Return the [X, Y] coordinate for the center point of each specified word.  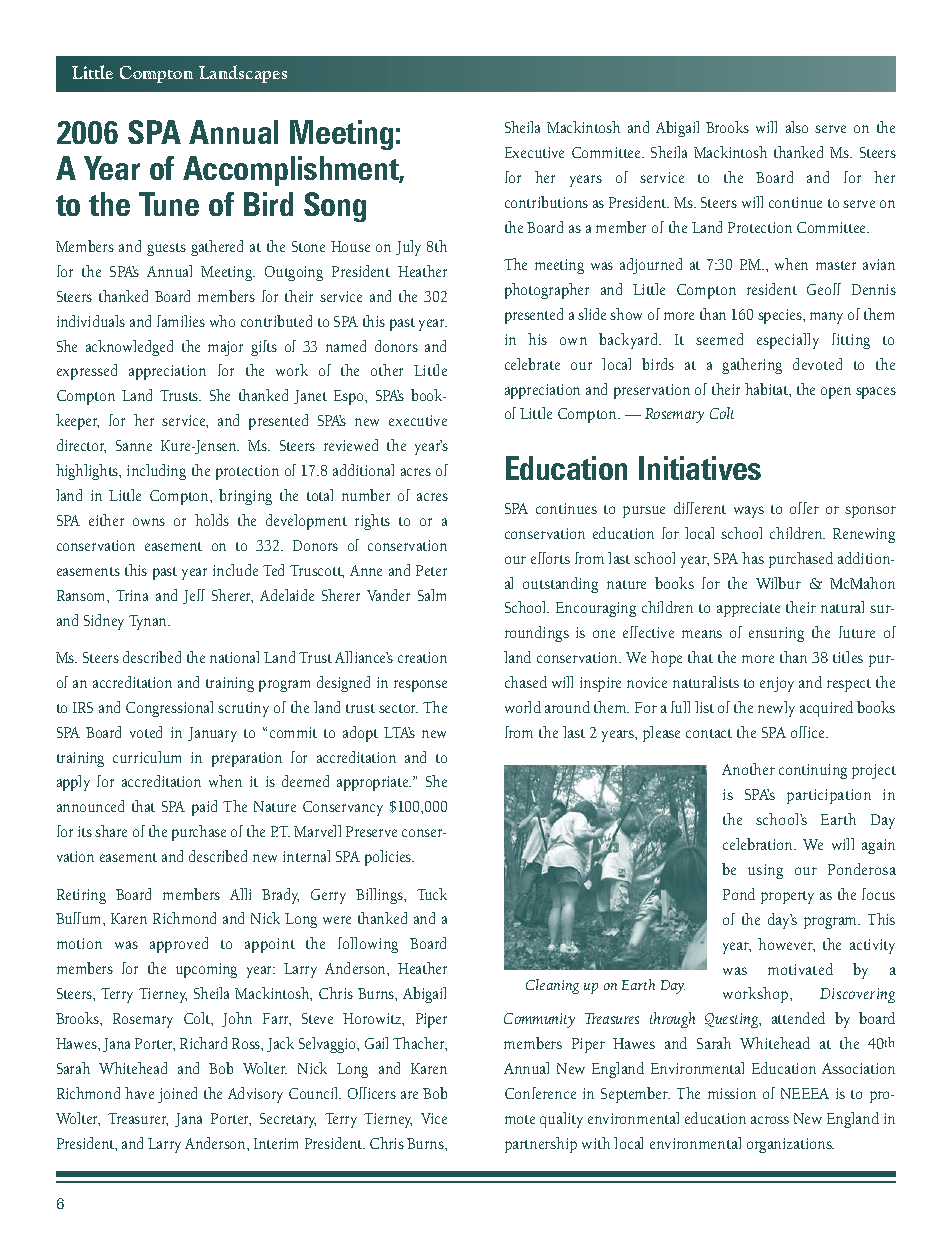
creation [422, 657]
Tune [169, 204]
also [797, 127]
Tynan [149, 622]
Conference [540, 1093]
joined [177, 1095]
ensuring [776, 634]
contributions [546, 202]
